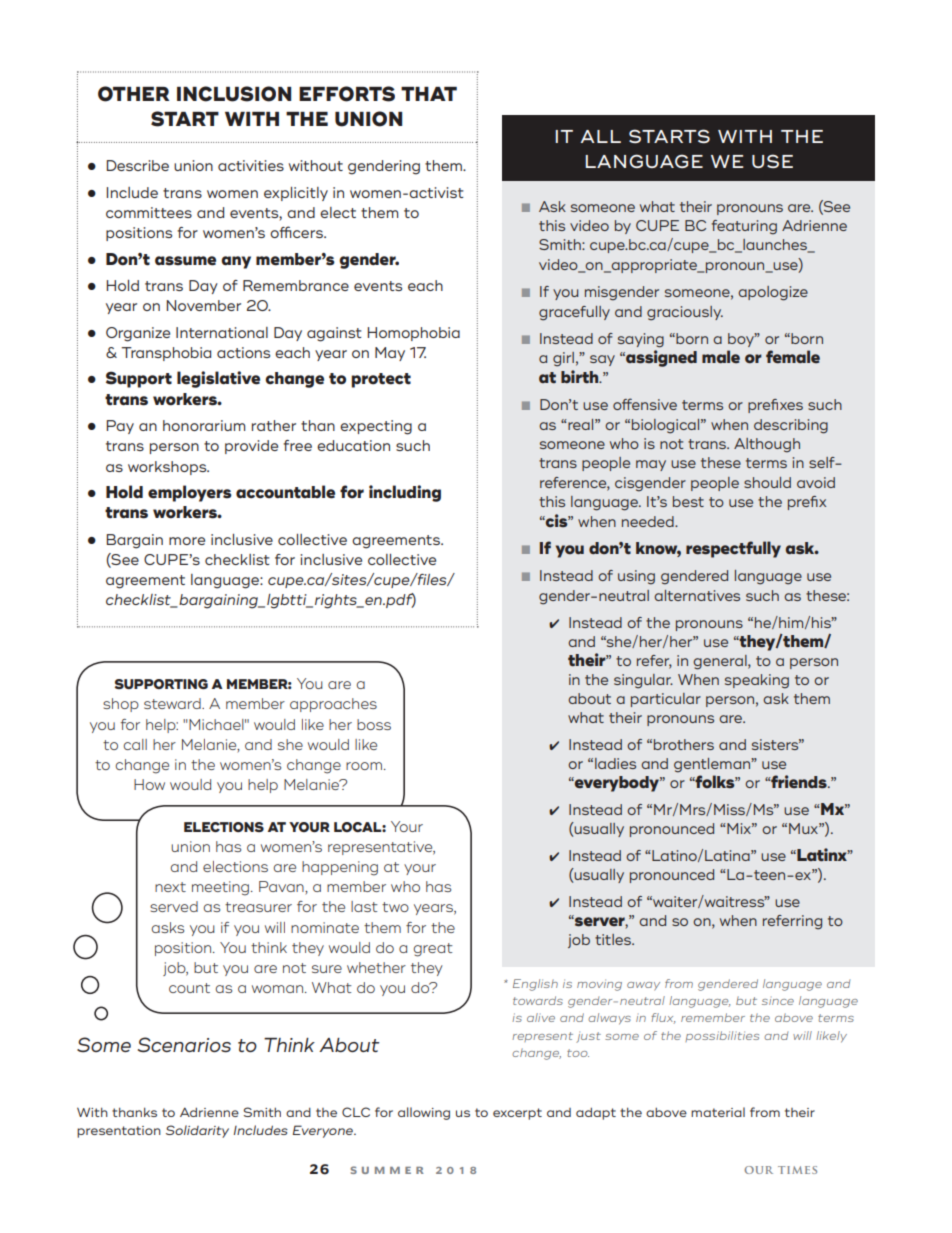  Describe the element at coordinates (234, 94) in the screenshot. I see `INCLUSION` at that location.
